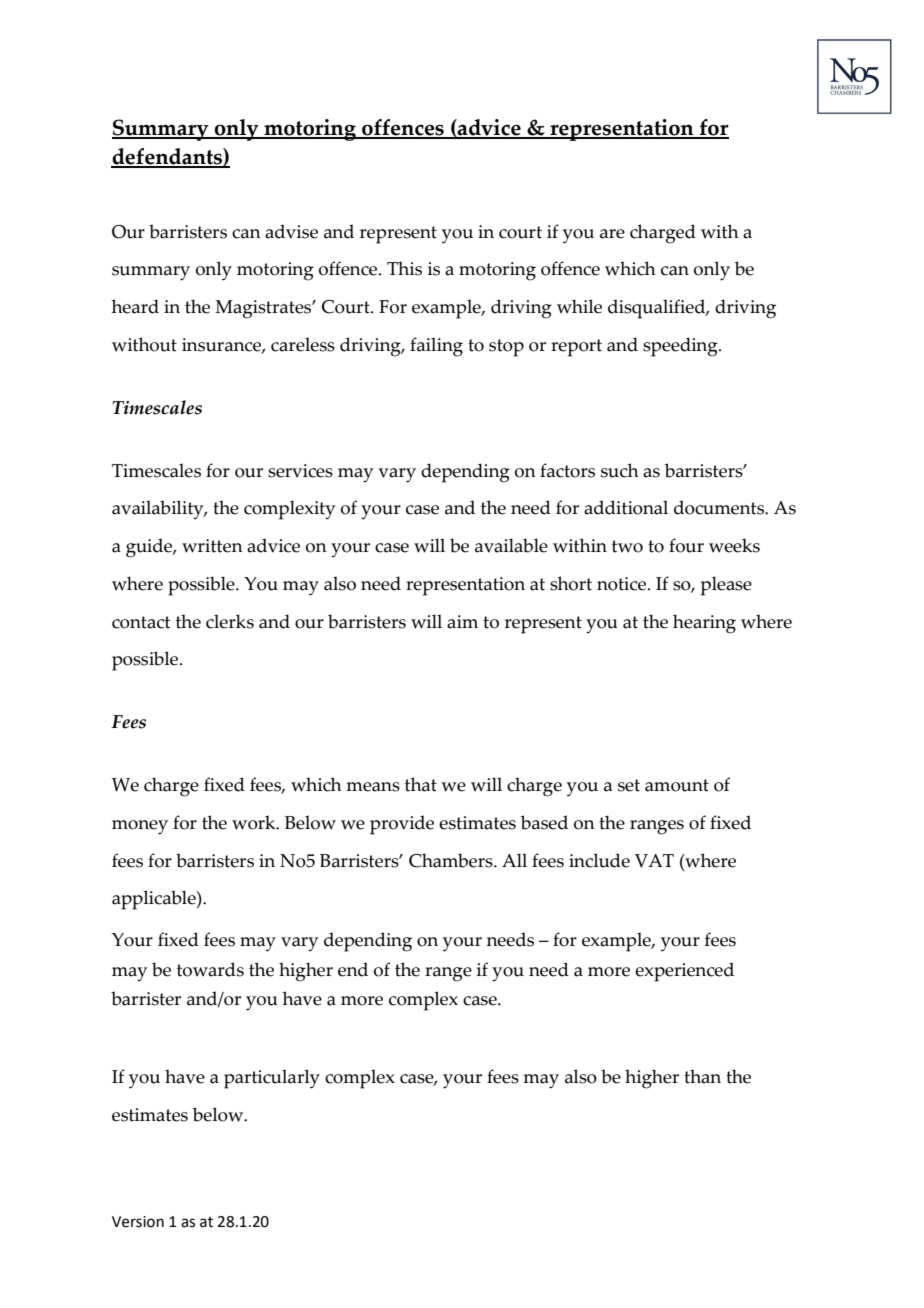 Image resolution: width=924 pixels, height=1308 pixels. I want to click on Chambers, so click(452, 860).
